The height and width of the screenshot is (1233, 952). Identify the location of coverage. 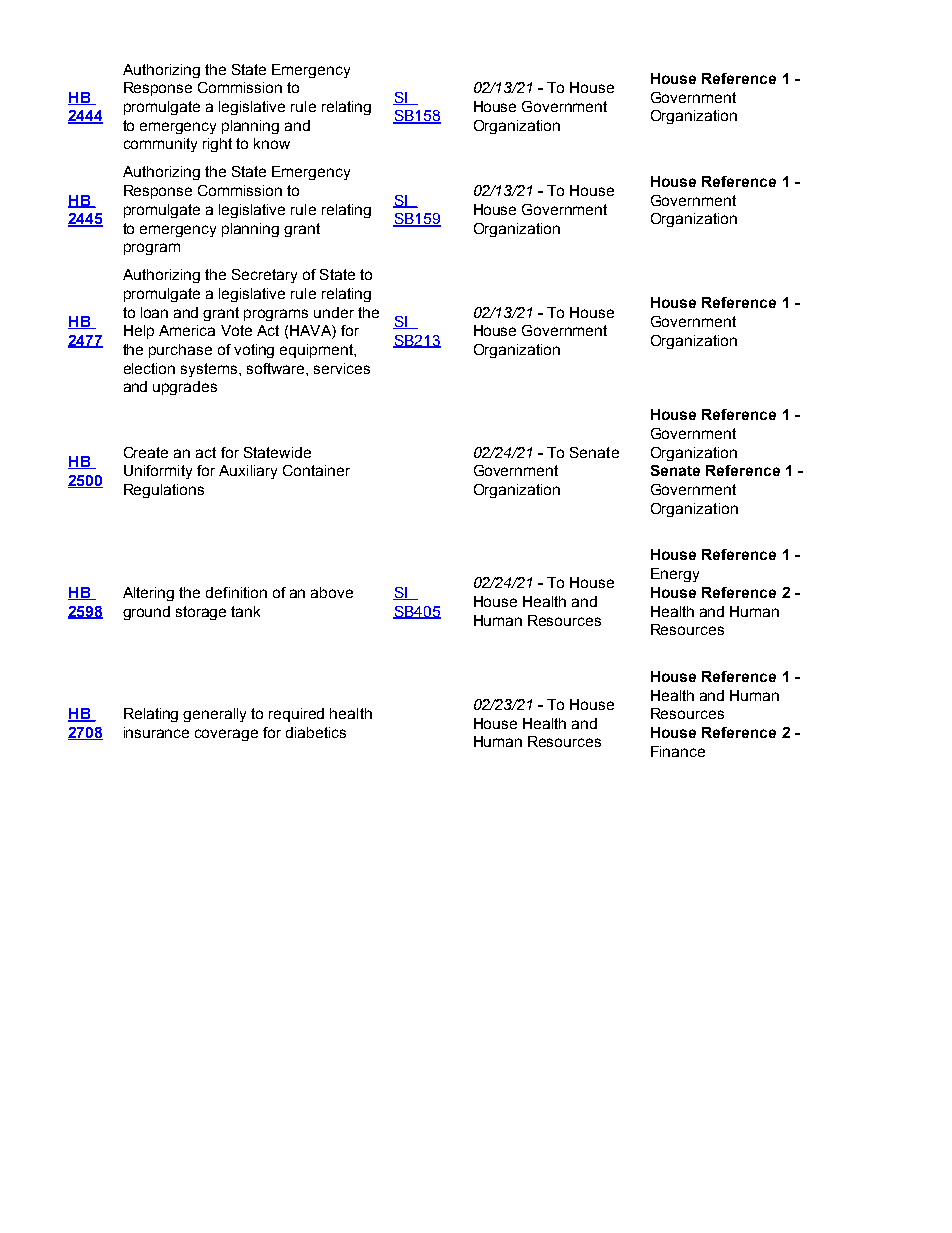
(226, 735).
